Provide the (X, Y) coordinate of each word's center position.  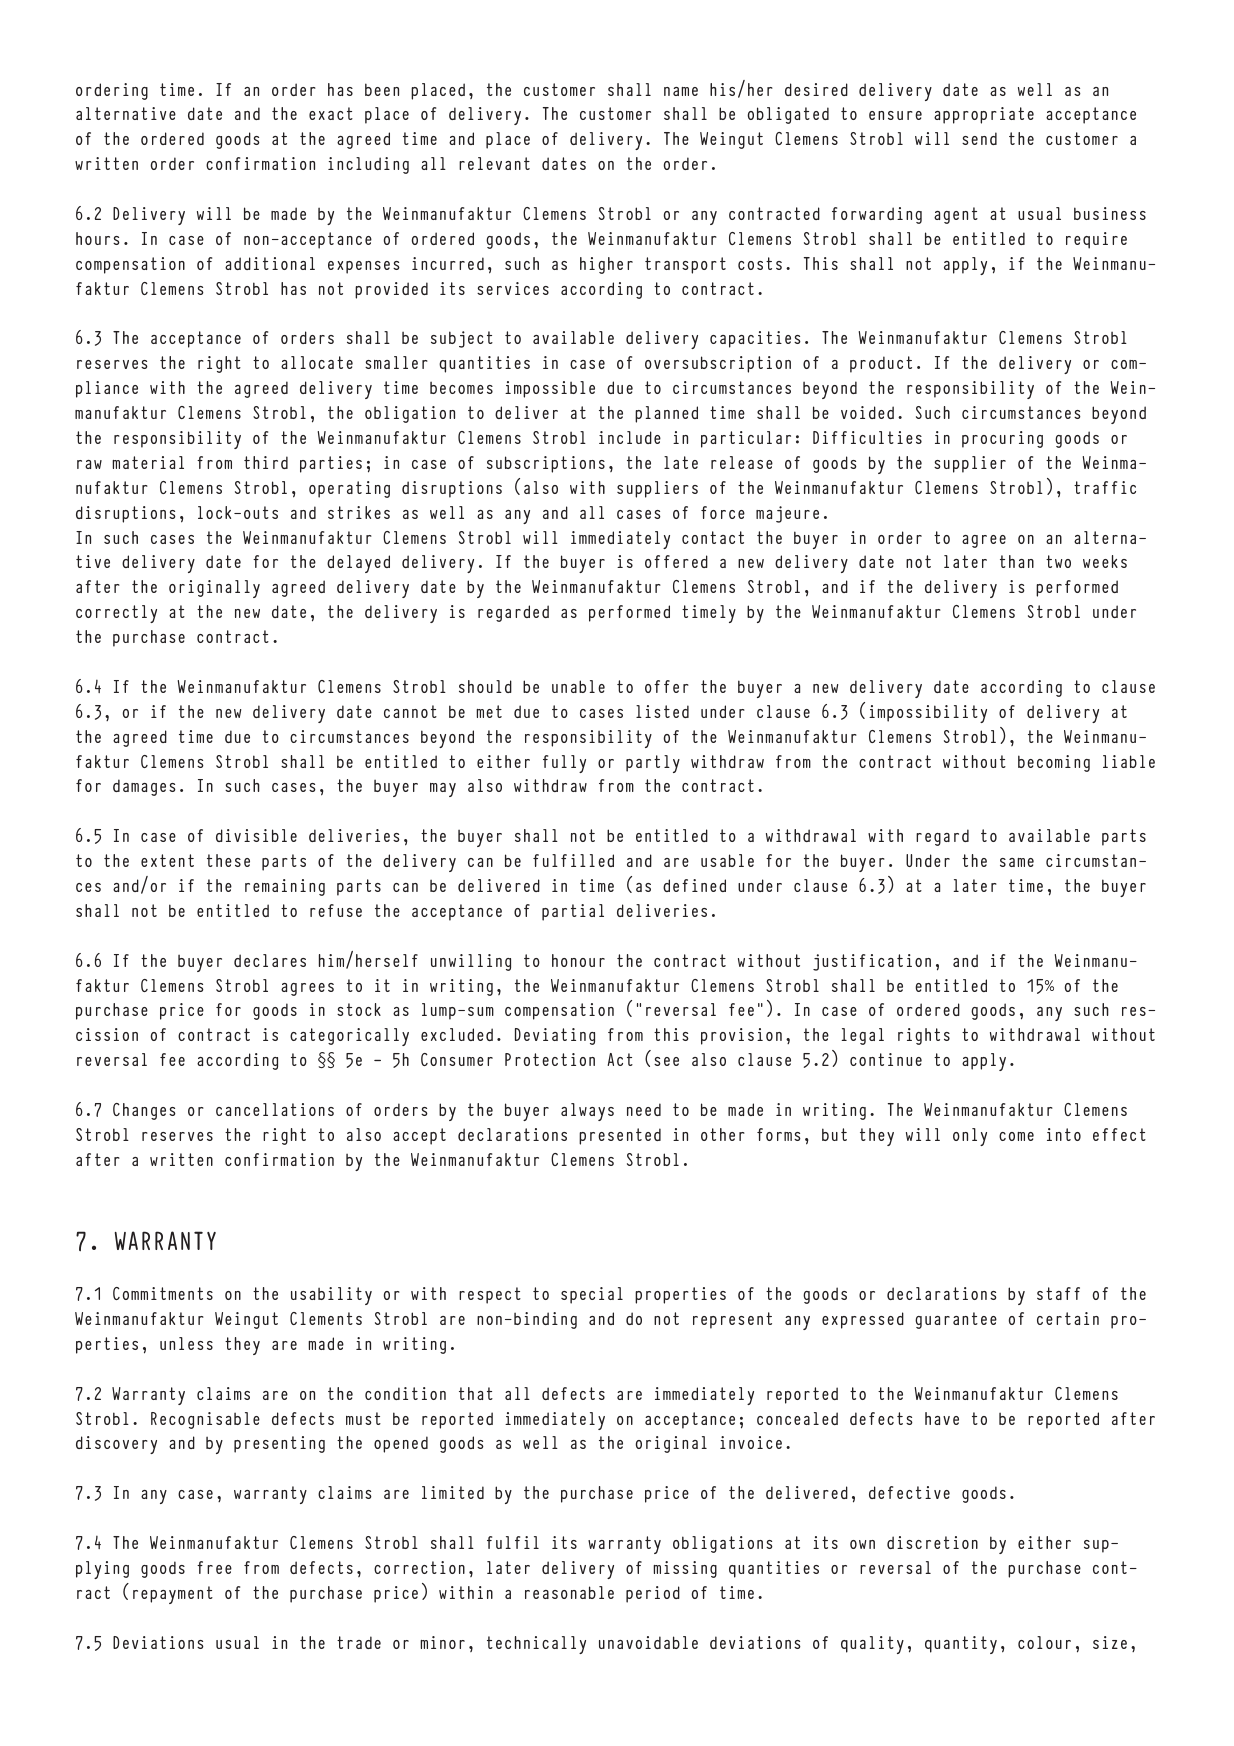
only (970, 1137)
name (681, 91)
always (587, 1112)
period (653, 1594)
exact (331, 113)
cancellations (275, 1109)
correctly (116, 614)
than (1017, 561)
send (979, 138)
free (214, 1567)
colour (1044, 1642)
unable (578, 686)
